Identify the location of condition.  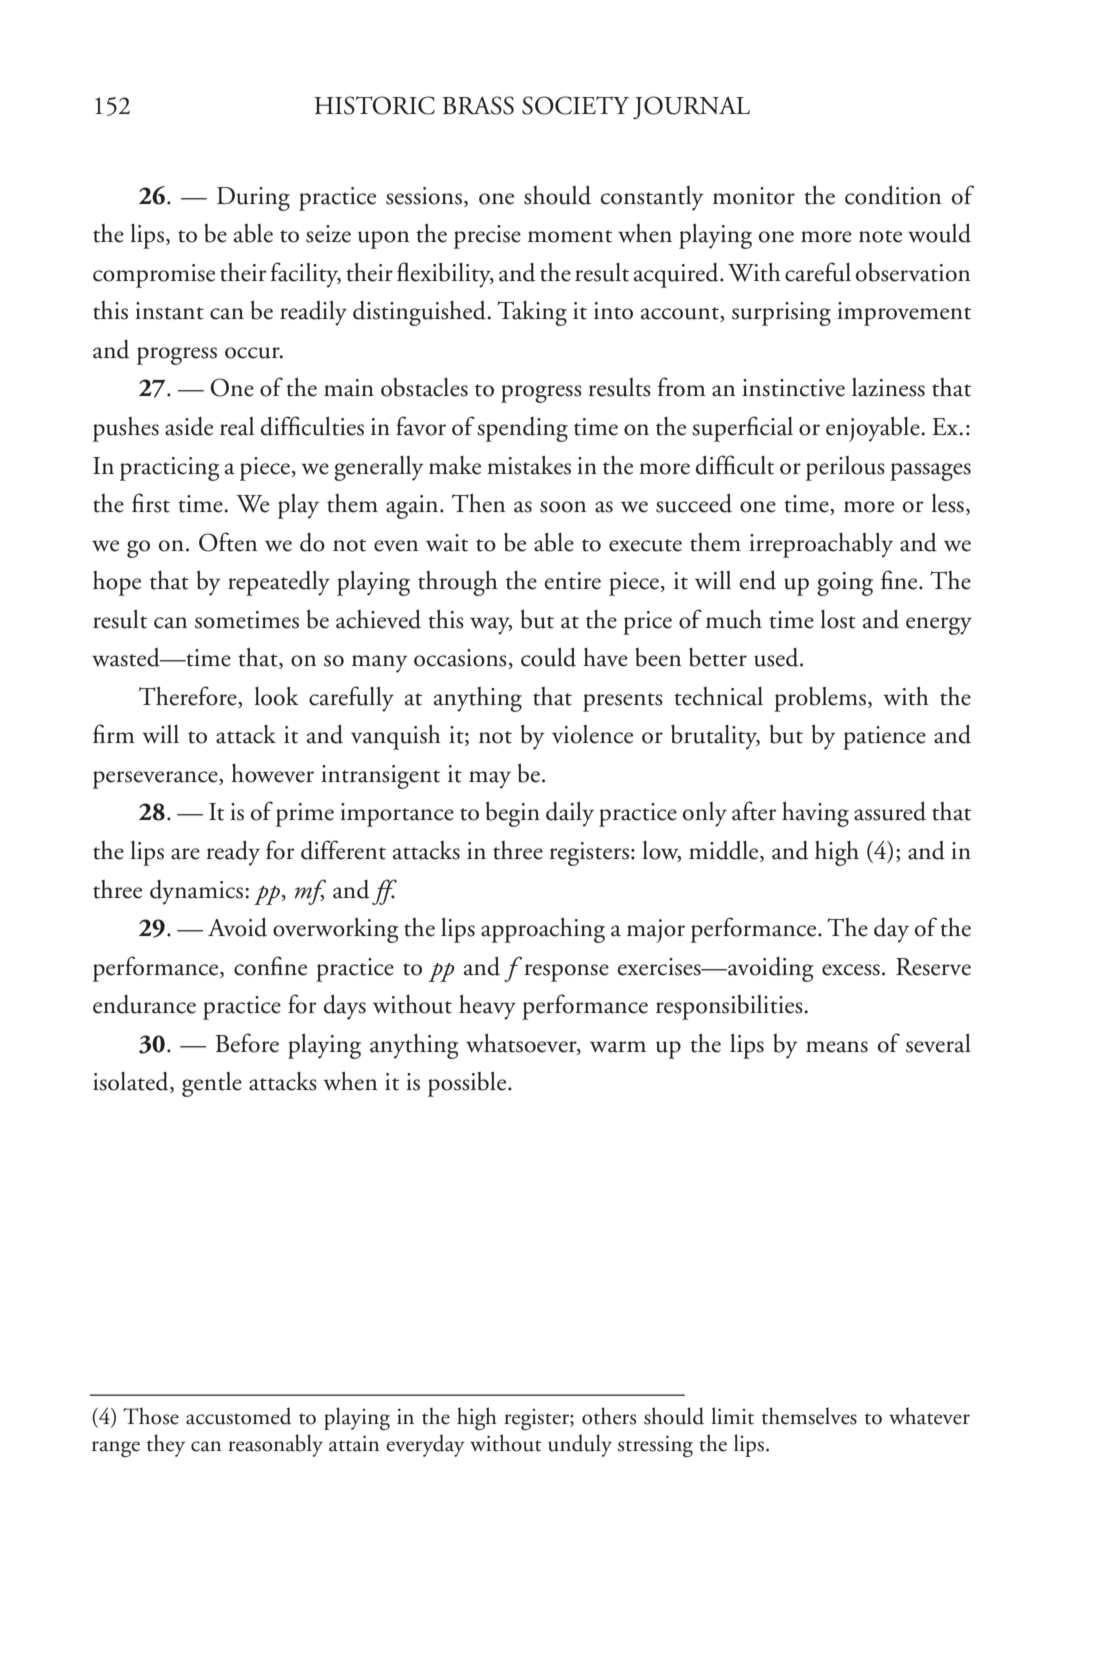
(893, 195).
